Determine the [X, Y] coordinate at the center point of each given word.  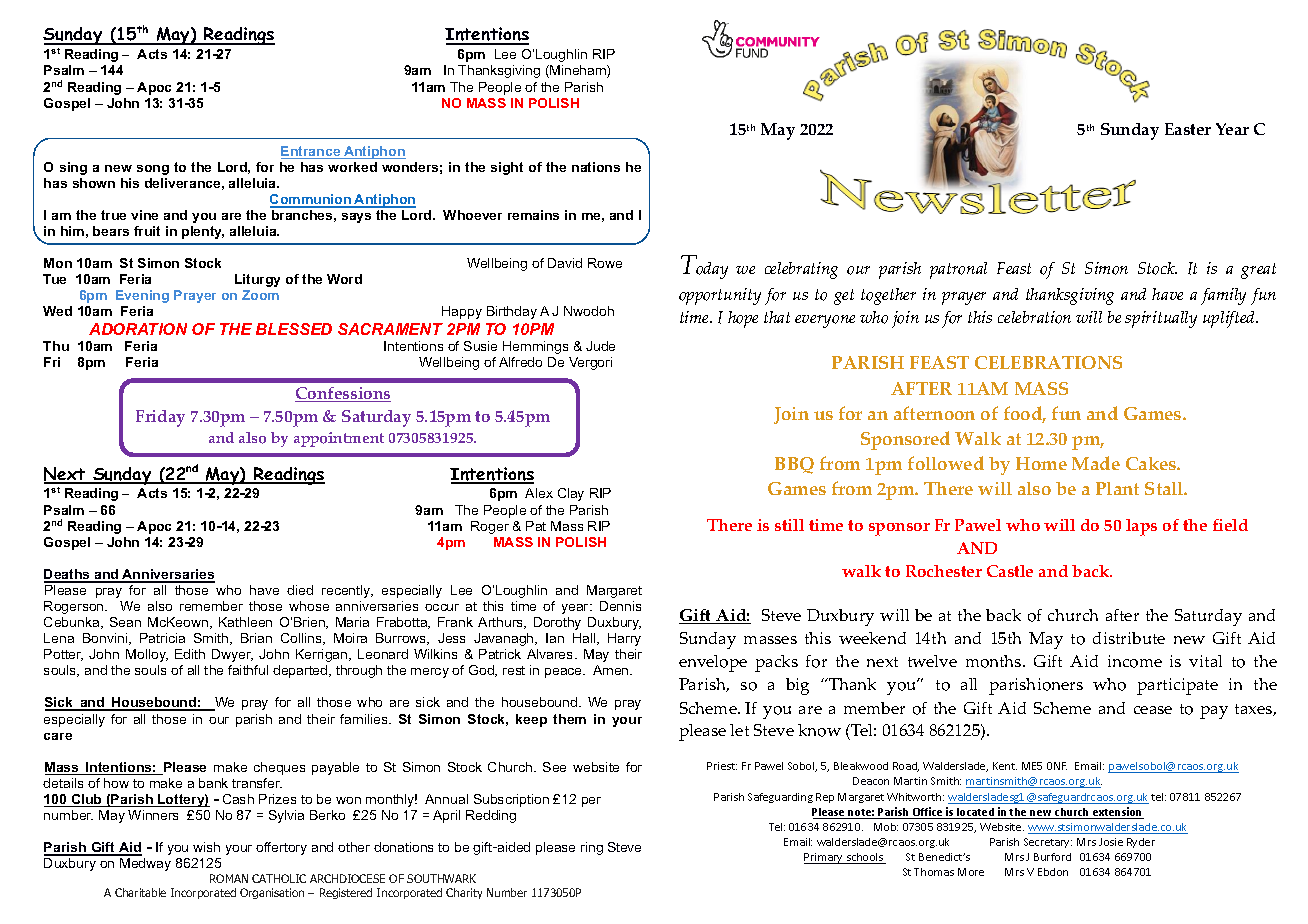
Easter [1188, 129]
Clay [571, 494]
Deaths [68, 575]
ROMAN [229, 878]
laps [1141, 527]
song [153, 170]
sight [507, 168]
